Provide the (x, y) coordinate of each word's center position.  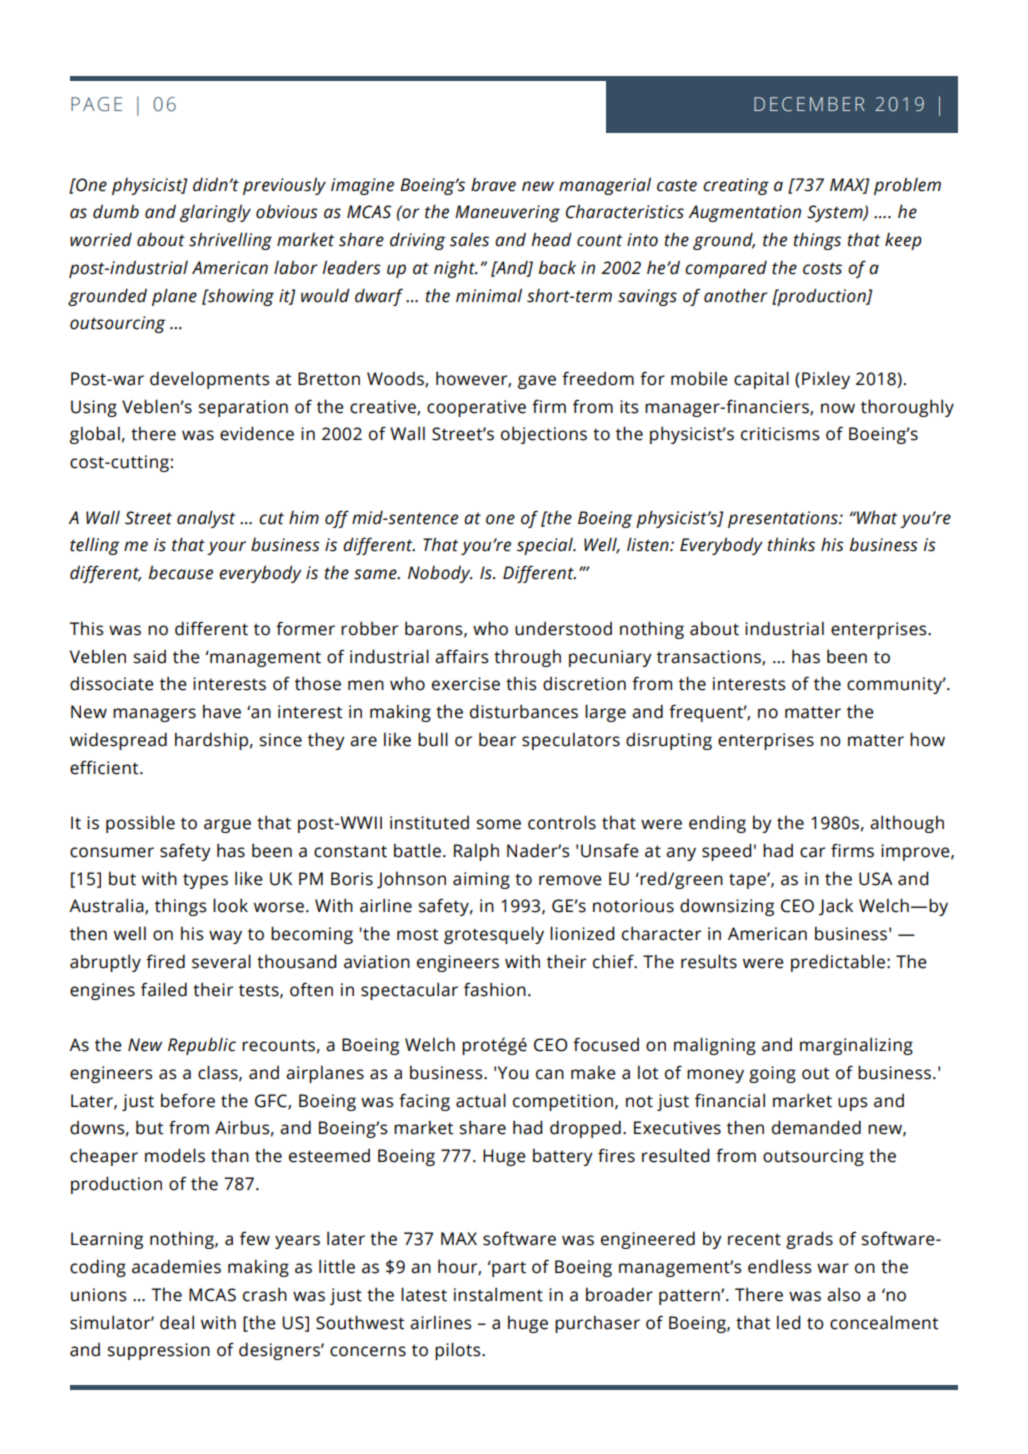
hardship (211, 741)
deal (177, 1322)
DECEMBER (809, 104)
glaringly (215, 213)
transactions (710, 657)
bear (497, 739)
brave (493, 185)
